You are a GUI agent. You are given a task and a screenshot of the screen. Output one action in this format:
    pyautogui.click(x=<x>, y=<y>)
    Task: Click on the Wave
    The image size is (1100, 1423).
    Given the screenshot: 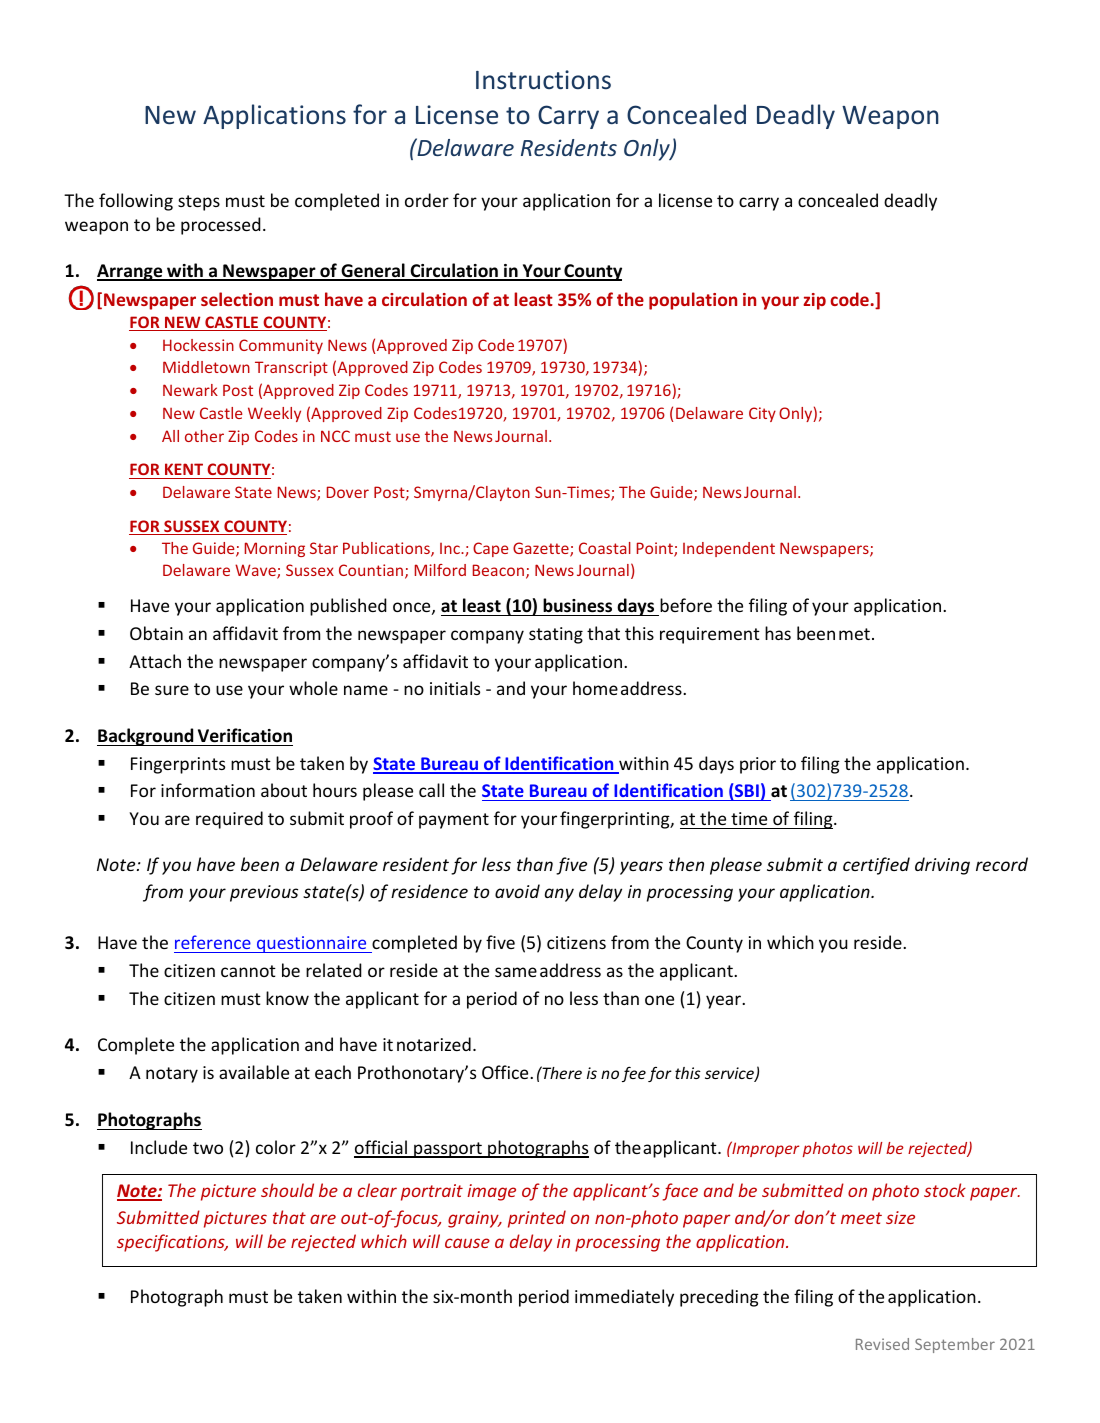 What is the action you would take?
    pyautogui.click(x=256, y=571)
